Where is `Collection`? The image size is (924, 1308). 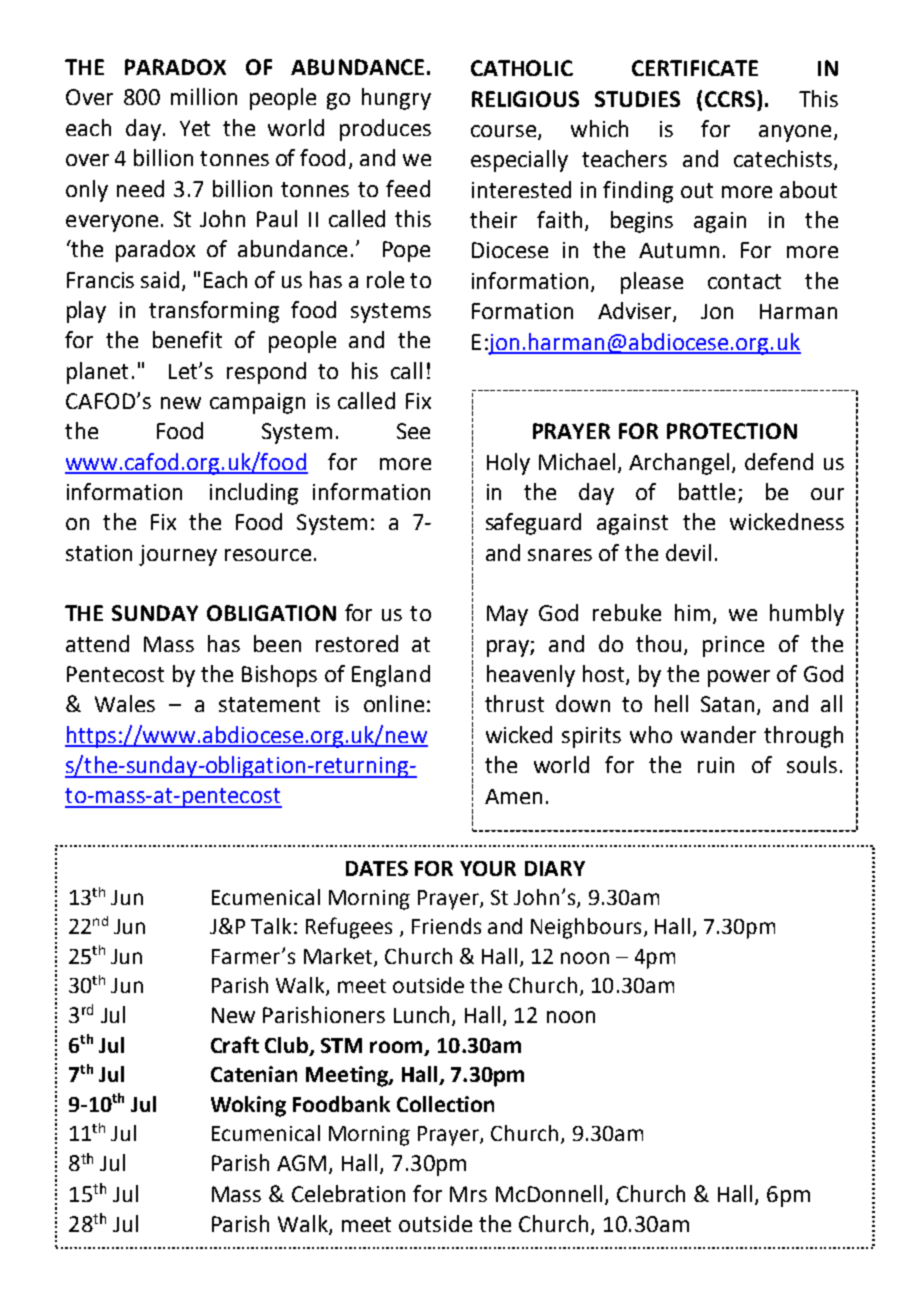
Collection is located at coordinates (445, 1104).
